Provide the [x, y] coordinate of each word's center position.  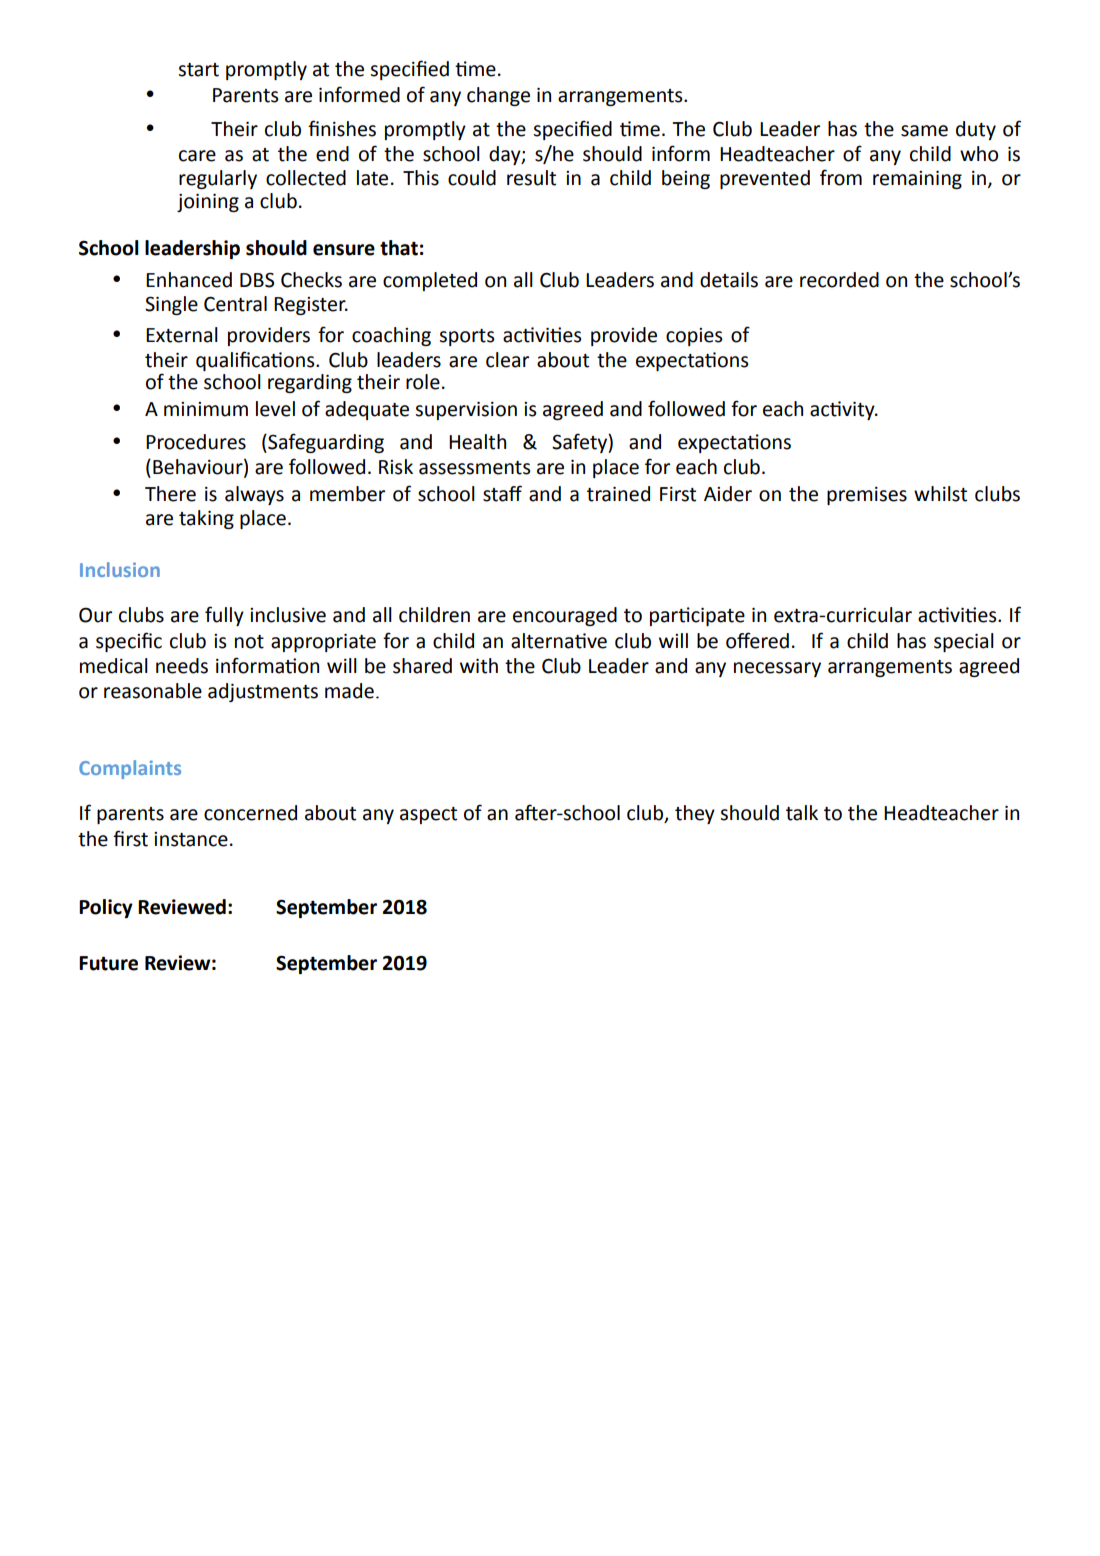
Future [108, 963]
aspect [428, 815]
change [498, 96]
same [924, 131]
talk [802, 813]
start [198, 70]
